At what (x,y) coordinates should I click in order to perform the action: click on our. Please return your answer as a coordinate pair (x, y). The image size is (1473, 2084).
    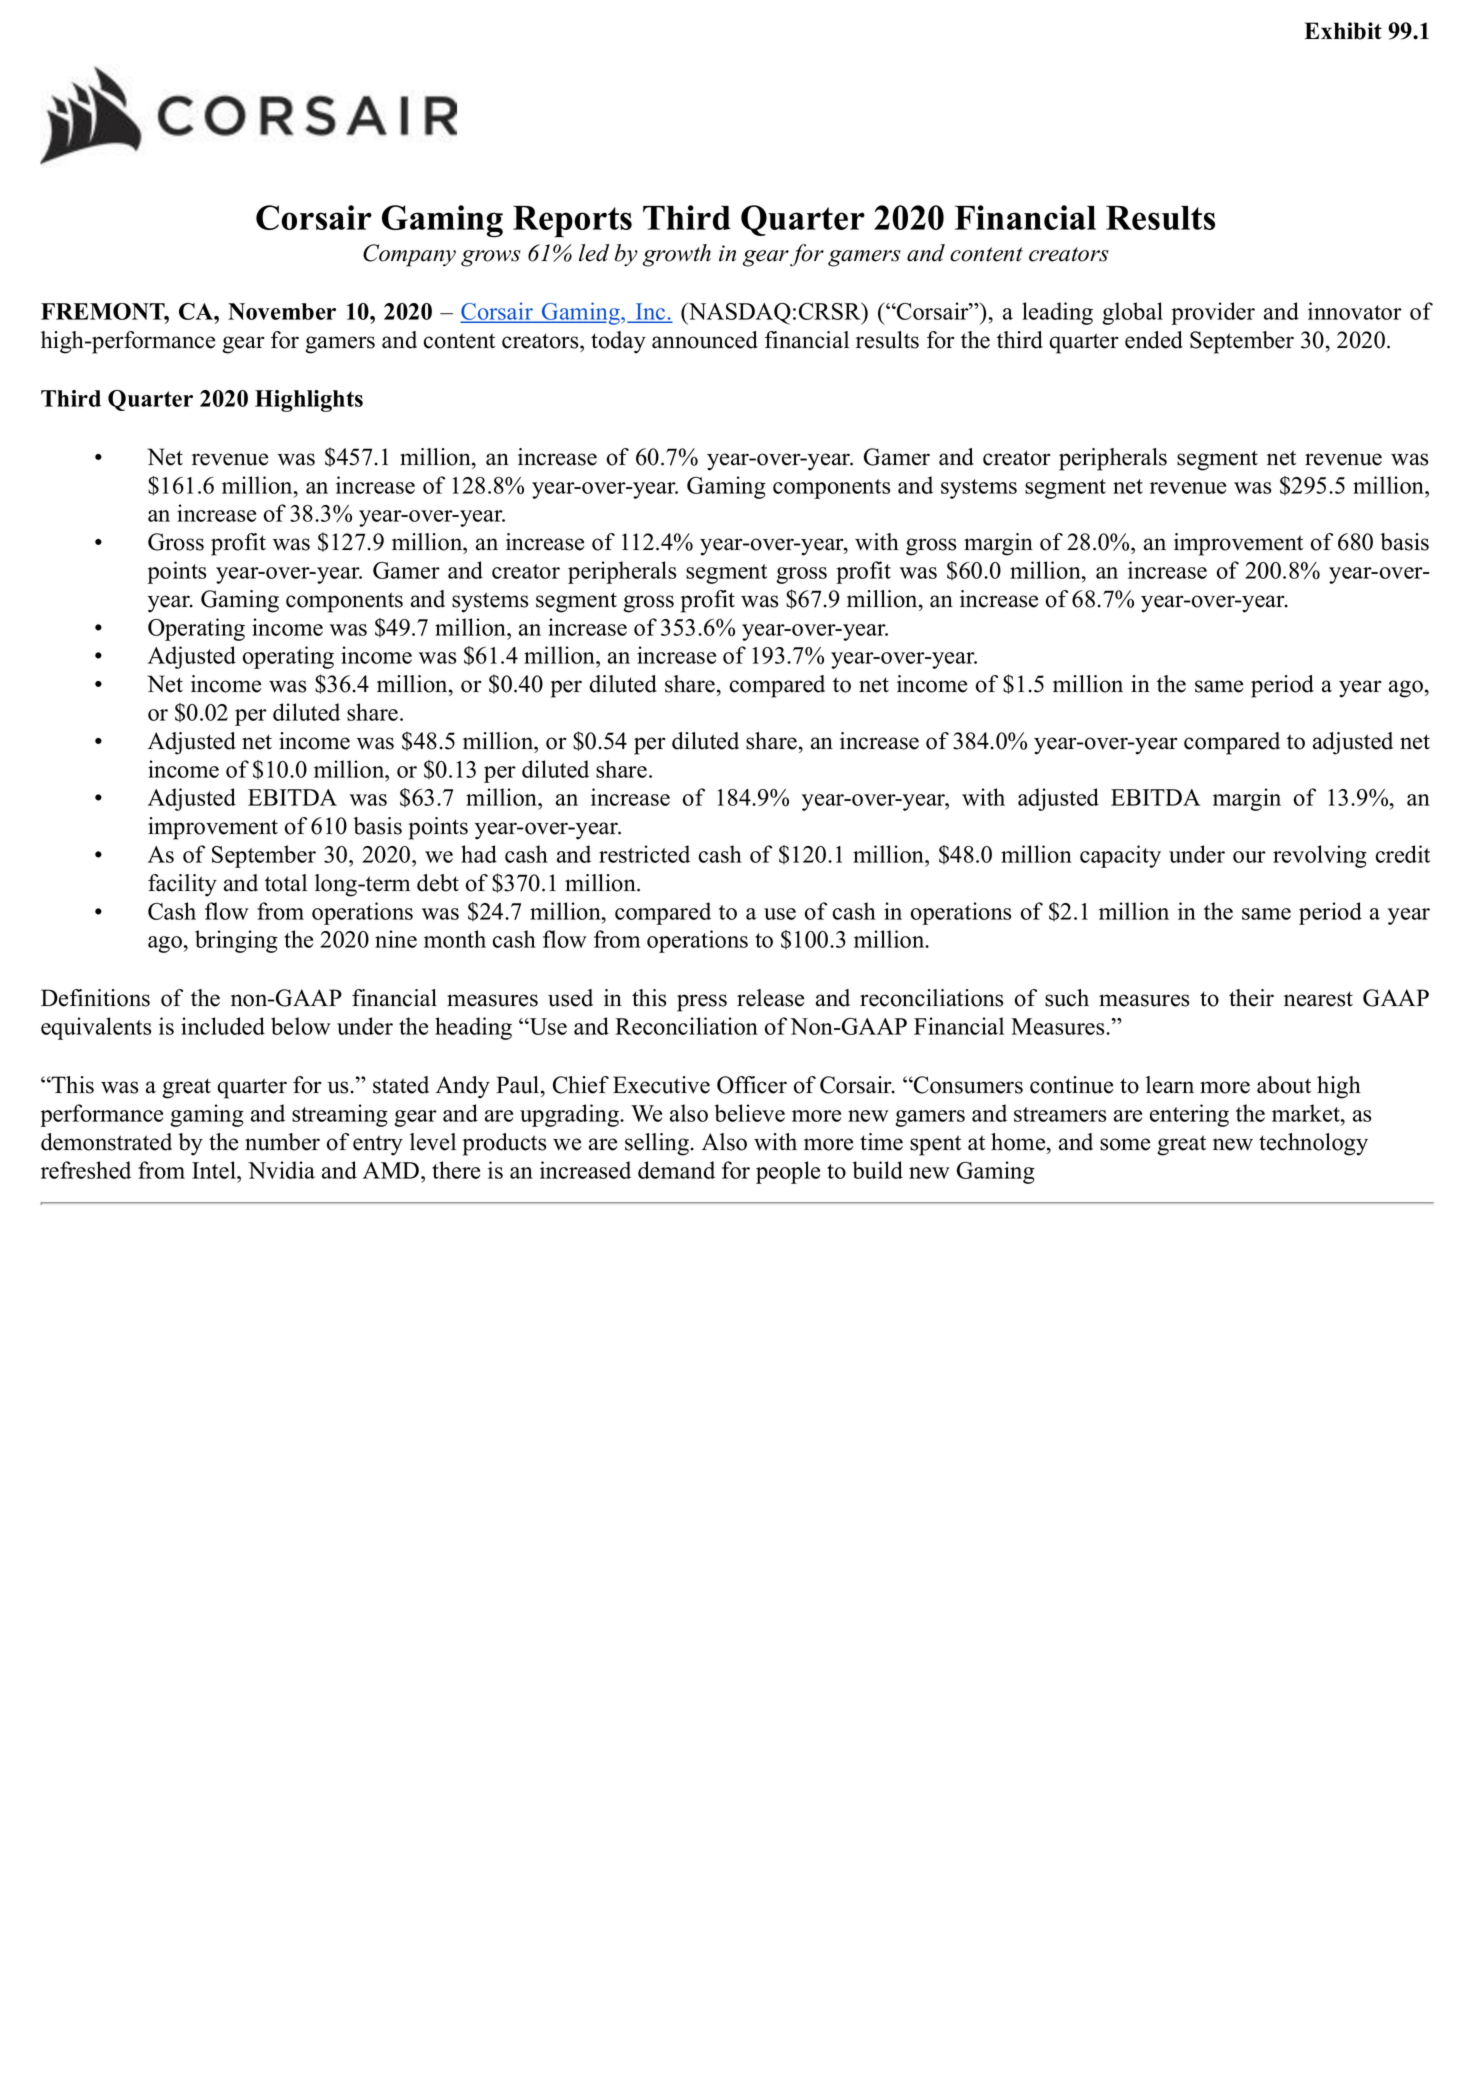
    Looking at the image, I should click on (1249, 857).
